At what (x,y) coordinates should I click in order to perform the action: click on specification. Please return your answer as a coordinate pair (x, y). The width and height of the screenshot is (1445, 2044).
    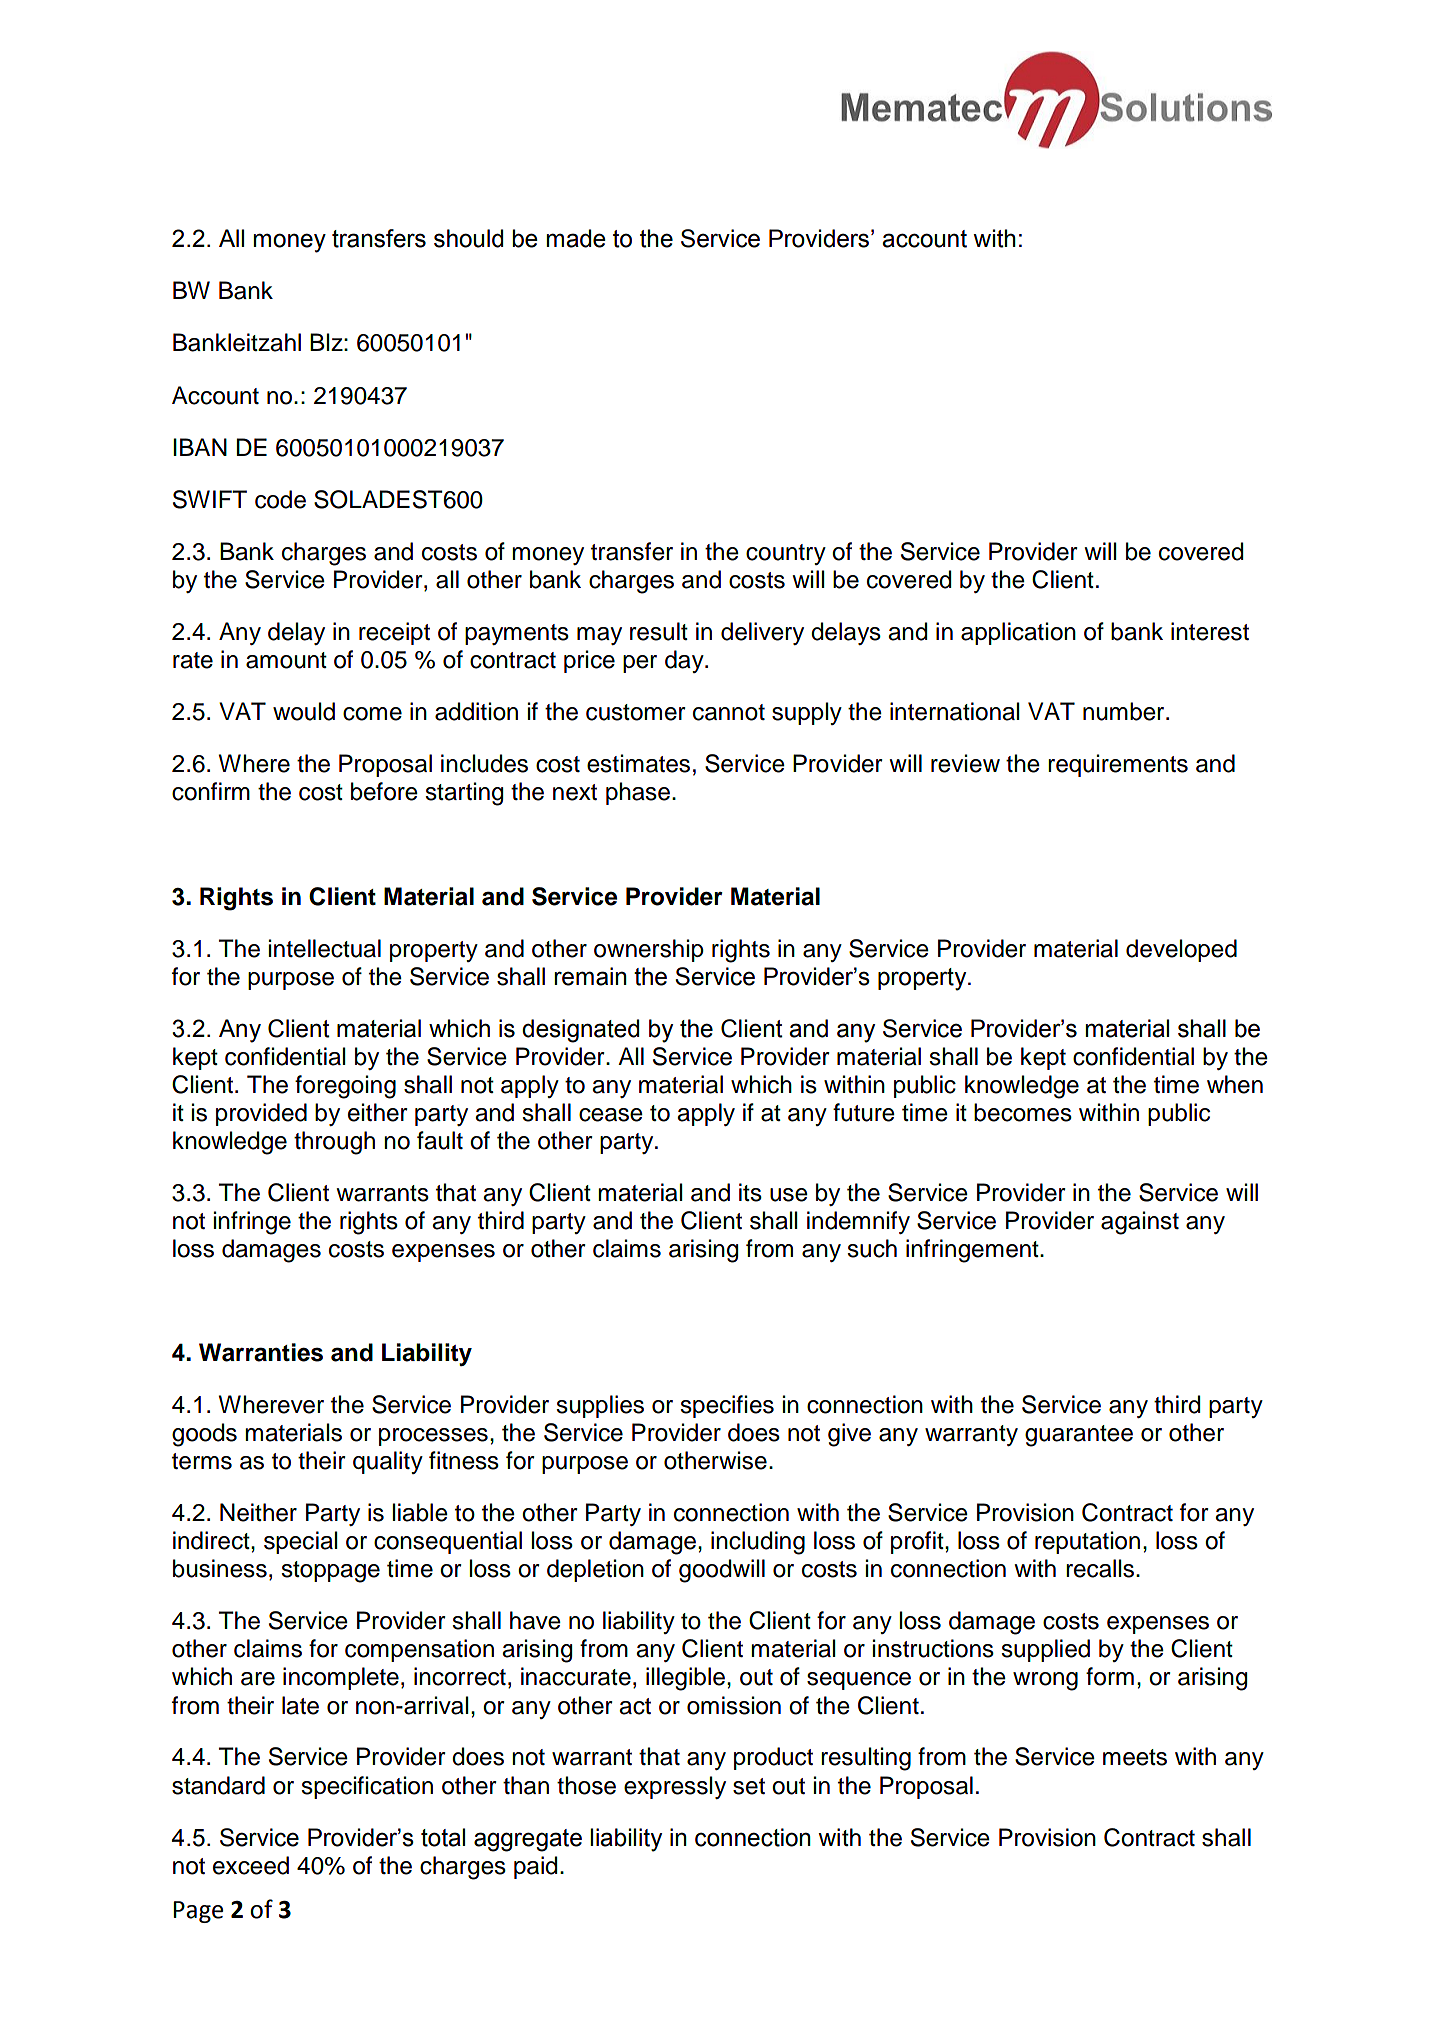
    Looking at the image, I should click on (367, 1787).
